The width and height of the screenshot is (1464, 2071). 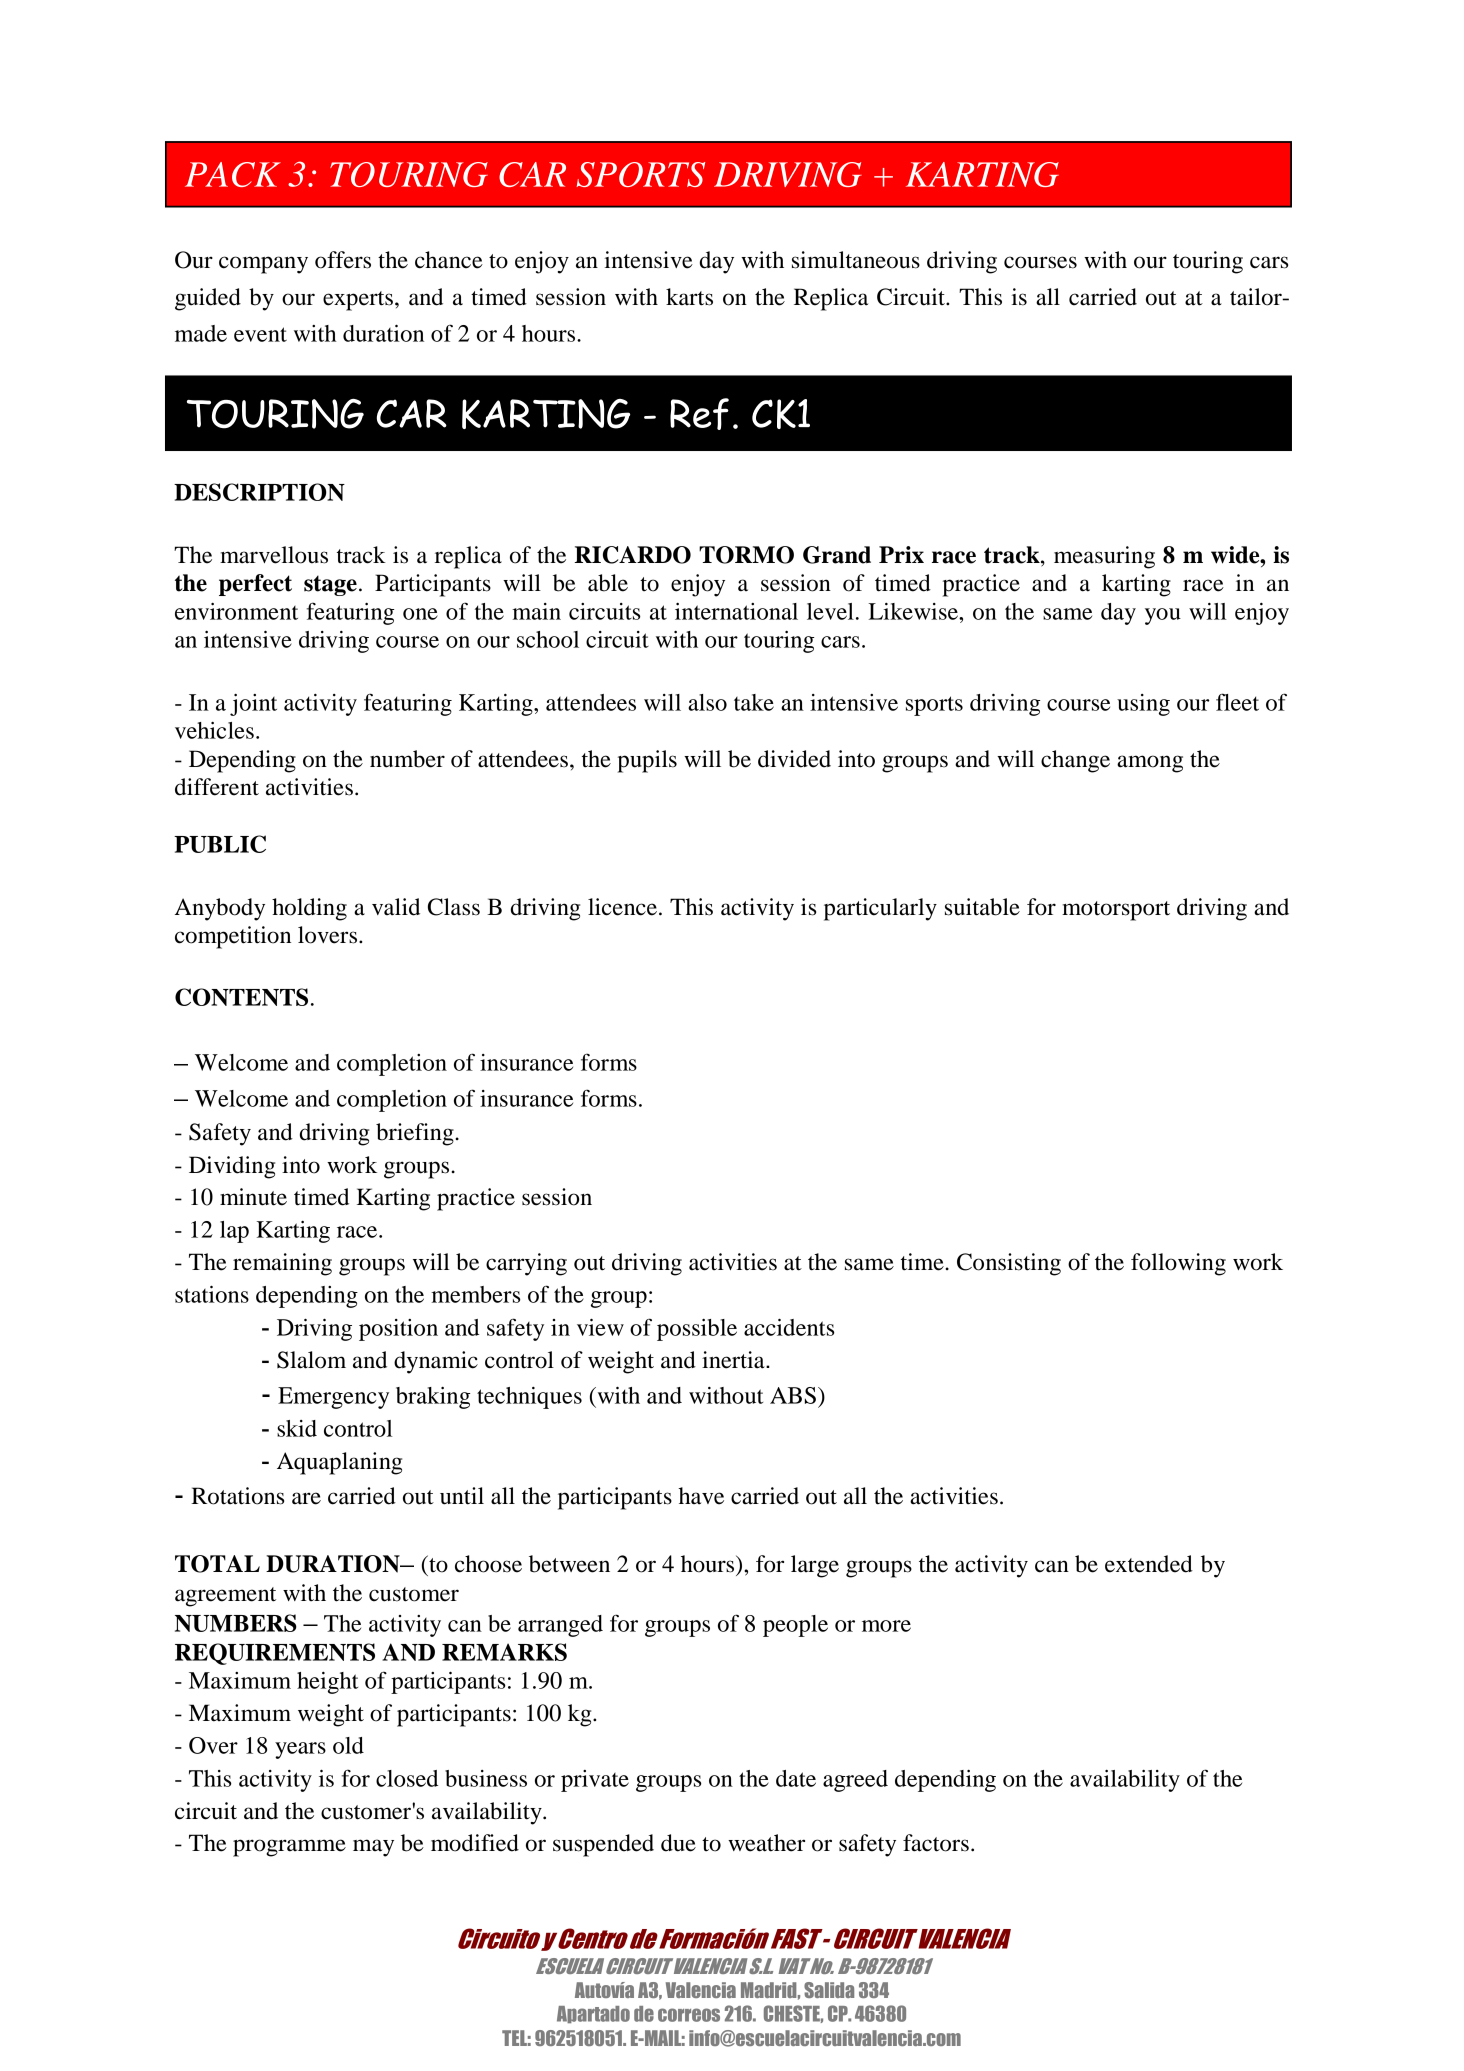 I want to click on weather, so click(x=766, y=1843).
